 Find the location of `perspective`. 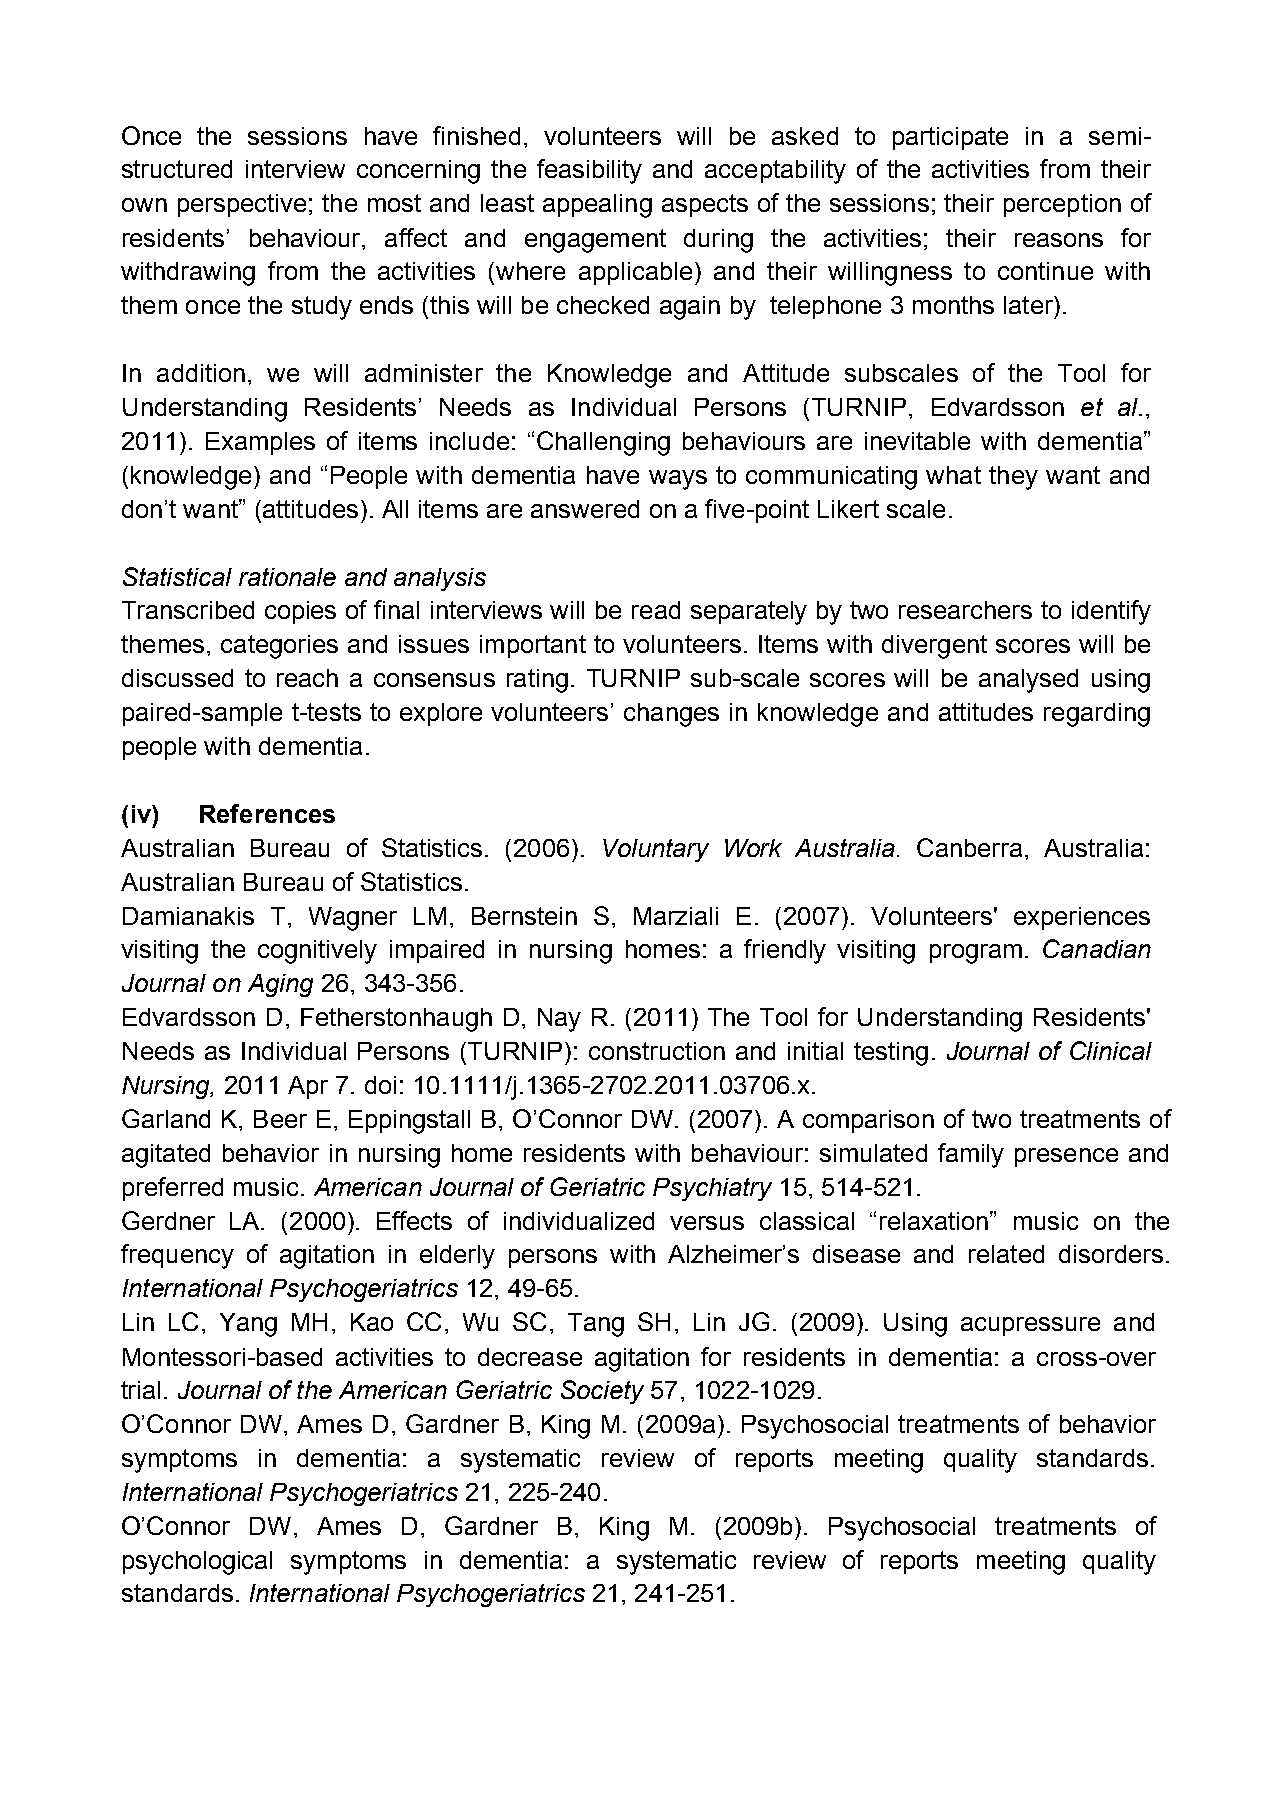

perspective is located at coordinates (242, 205).
